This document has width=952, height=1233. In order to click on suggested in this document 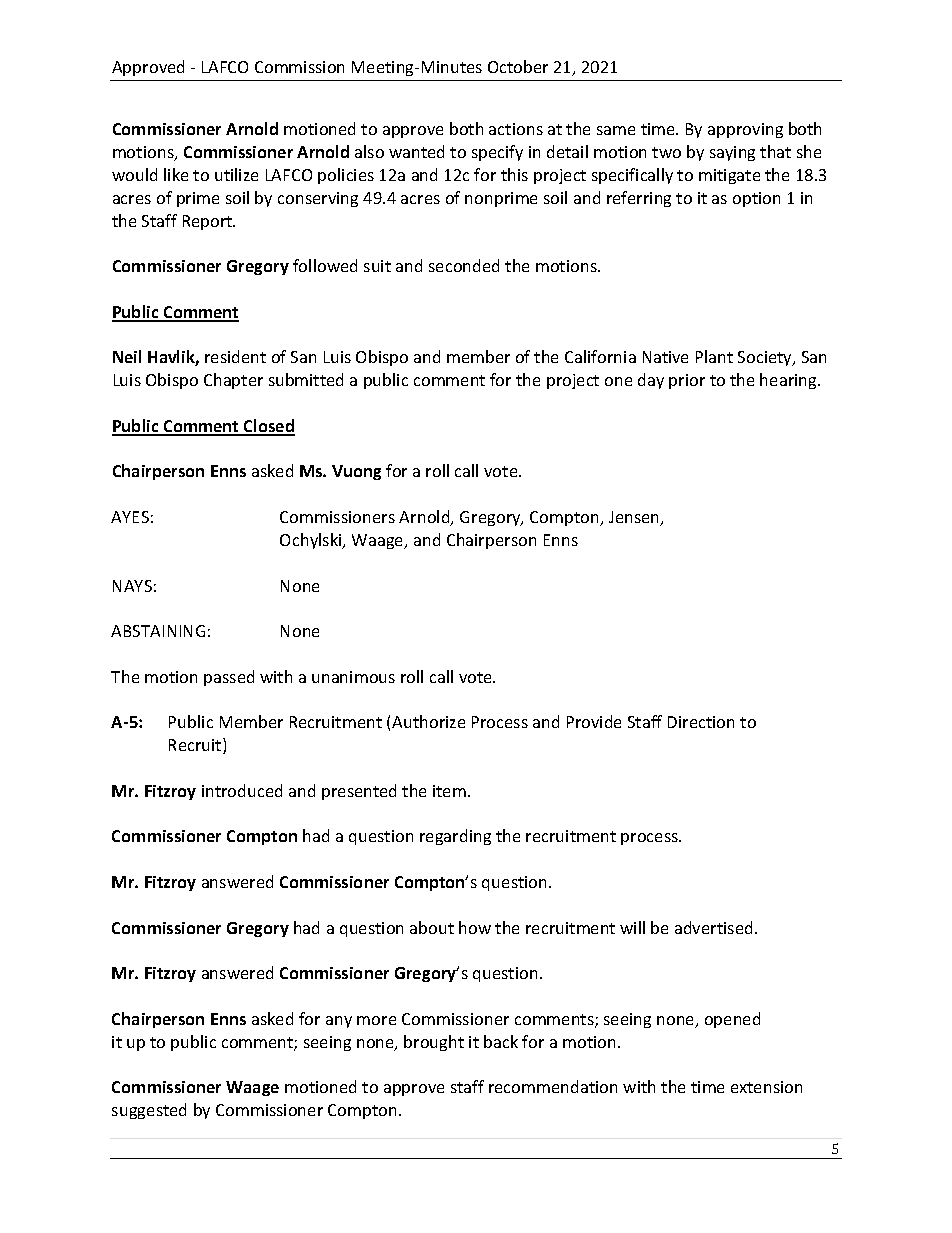, I will do `click(149, 1111)`.
